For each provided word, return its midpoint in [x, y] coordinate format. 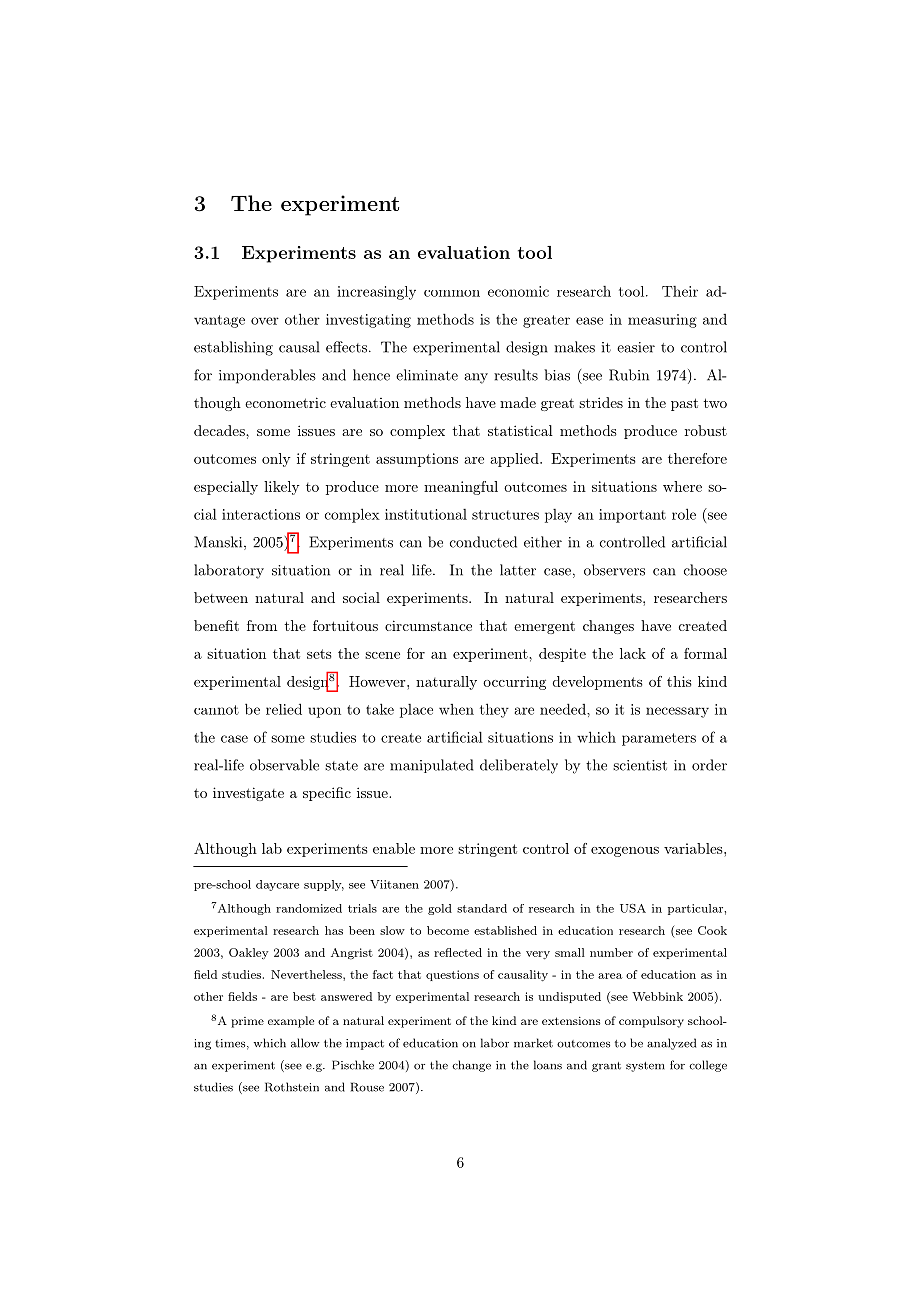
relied [284, 709]
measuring [662, 321]
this [679, 681]
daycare [277, 885]
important [632, 516]
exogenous [625, 852]
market [533, 1043]
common [452, 293]
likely [282, 488]
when [456, 709]
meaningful [461, 488]
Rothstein [292, 1087]
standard [482, 908]
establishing [233, 348]
